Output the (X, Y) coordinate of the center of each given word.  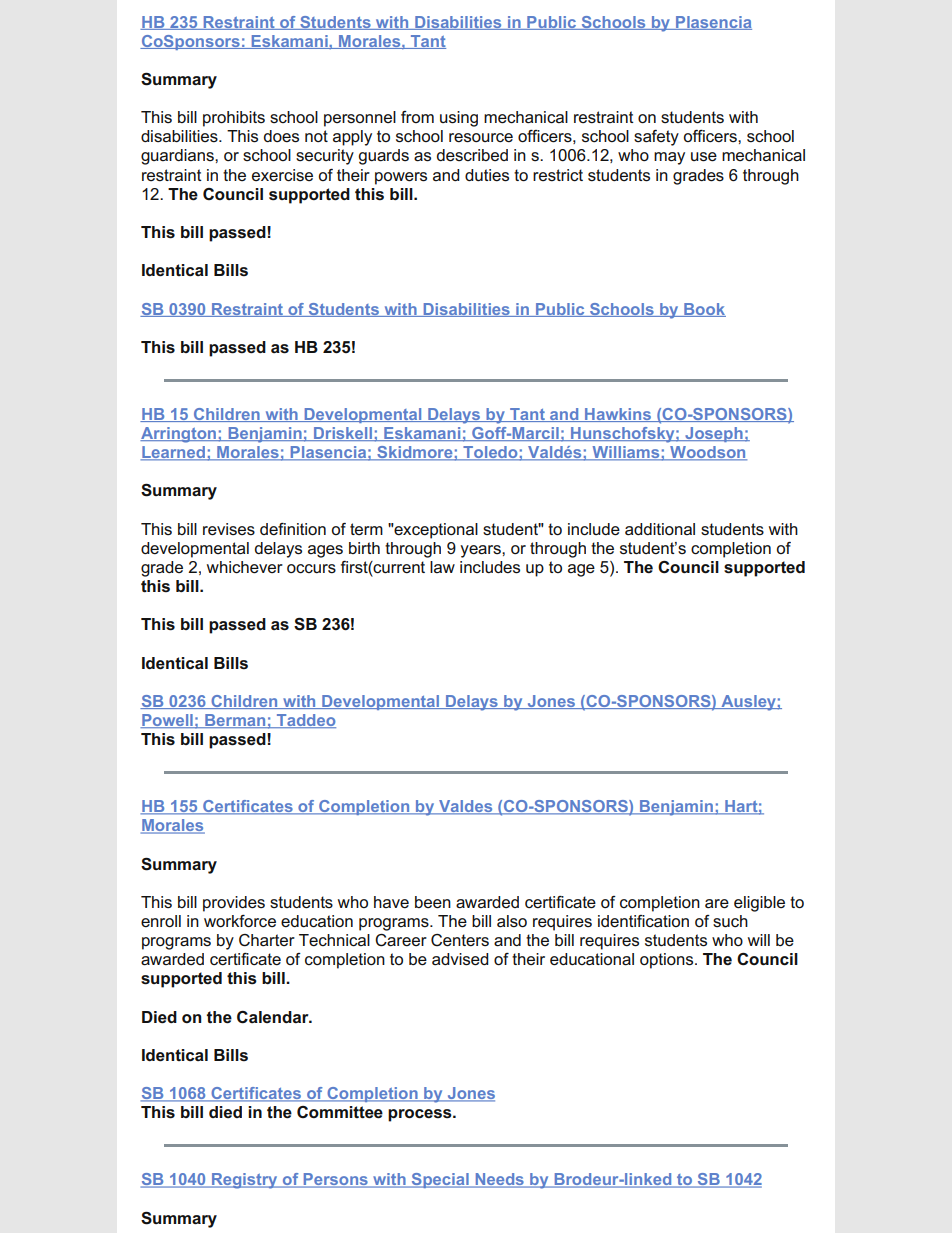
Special (440, 1180)
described (472, 155)
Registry (244, 1181)
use (704, 157)
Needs (499, 1180)
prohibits (234, 119)
